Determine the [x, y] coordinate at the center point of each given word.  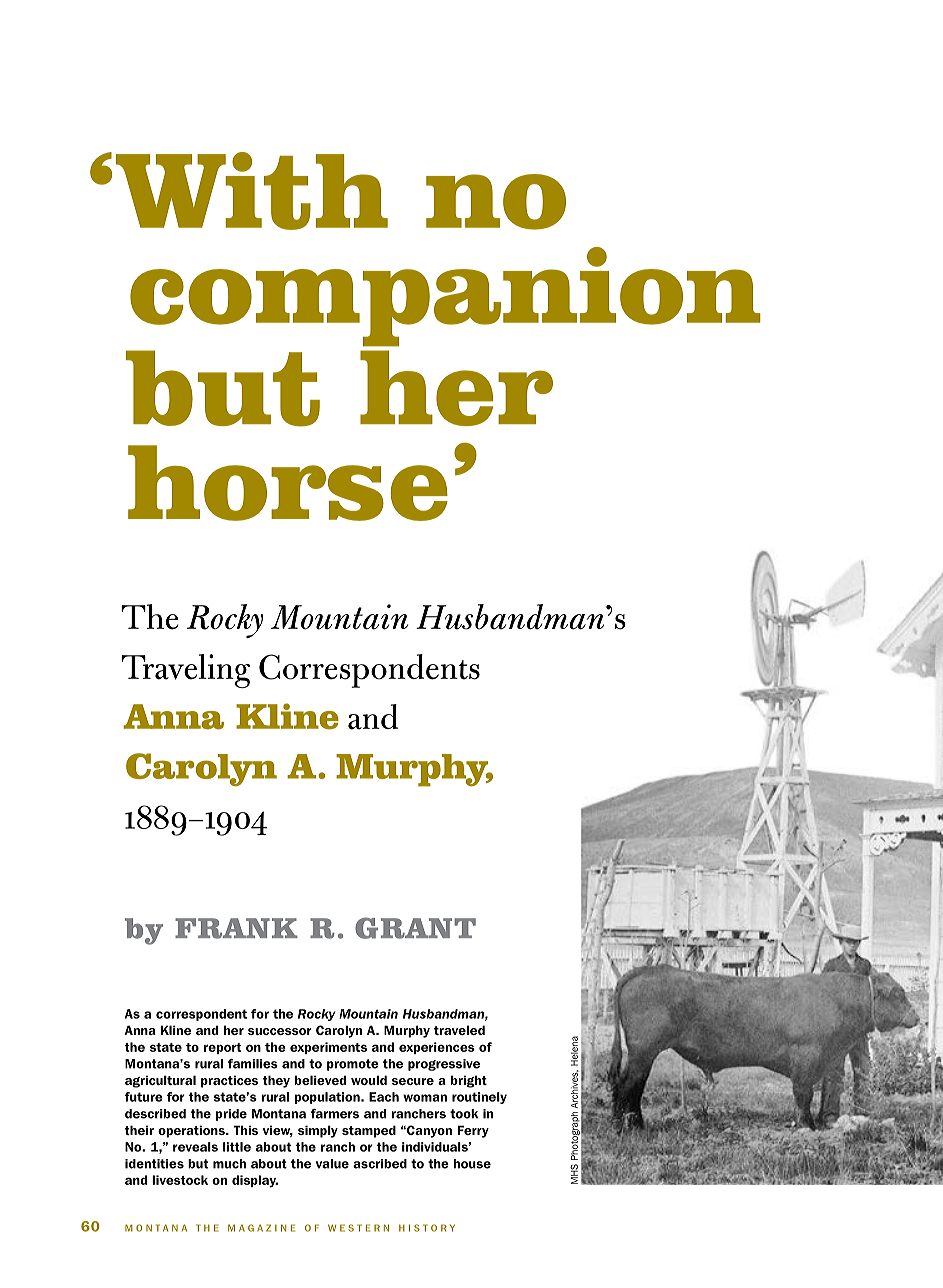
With [252, 191]
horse [288, 483]
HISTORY [427, 1228]
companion [445, 297]
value [332, 1164]
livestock [180, 1180]
